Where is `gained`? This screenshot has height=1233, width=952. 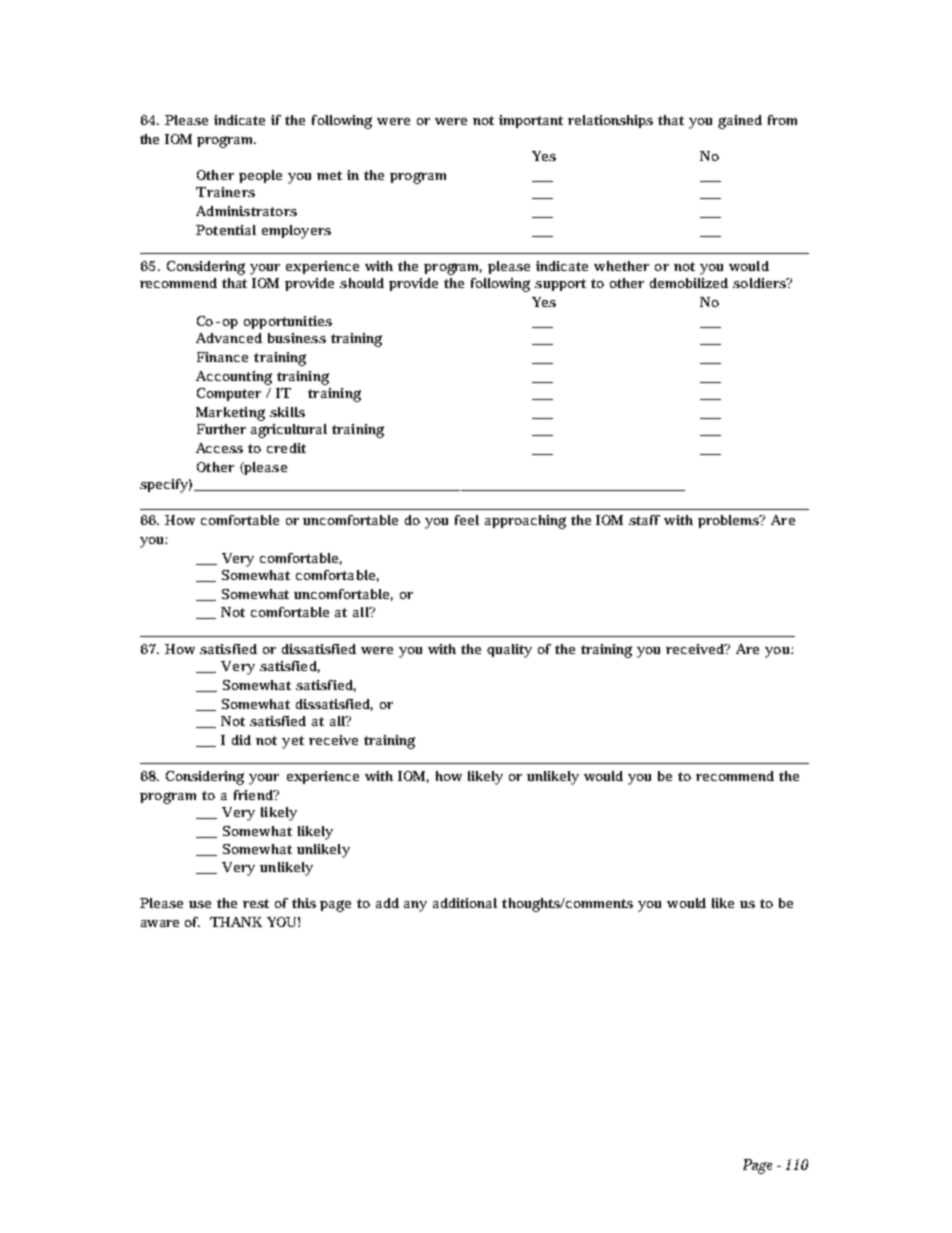
gained is located at coordinates (740, 122).
